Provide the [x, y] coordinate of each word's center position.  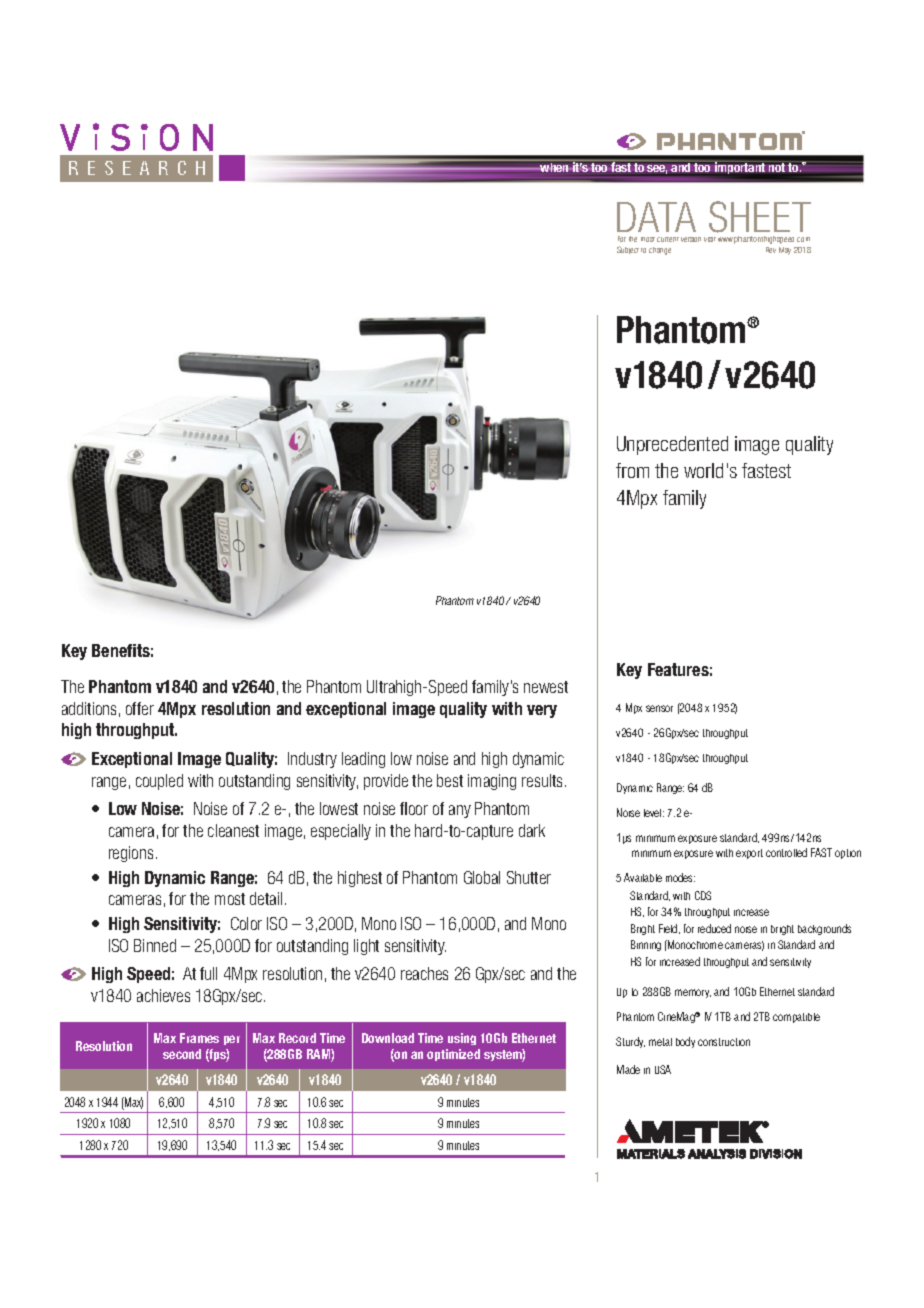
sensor [659, 708]
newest [546, 687]
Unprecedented [672, 445]
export [749, 854]
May [785, 251]
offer [140, 708]
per [232, 1040]
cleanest [233, 830]
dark [532, 830]
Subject [628, 250]
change [660, 251]
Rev [771, 250]
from [632, 470]
